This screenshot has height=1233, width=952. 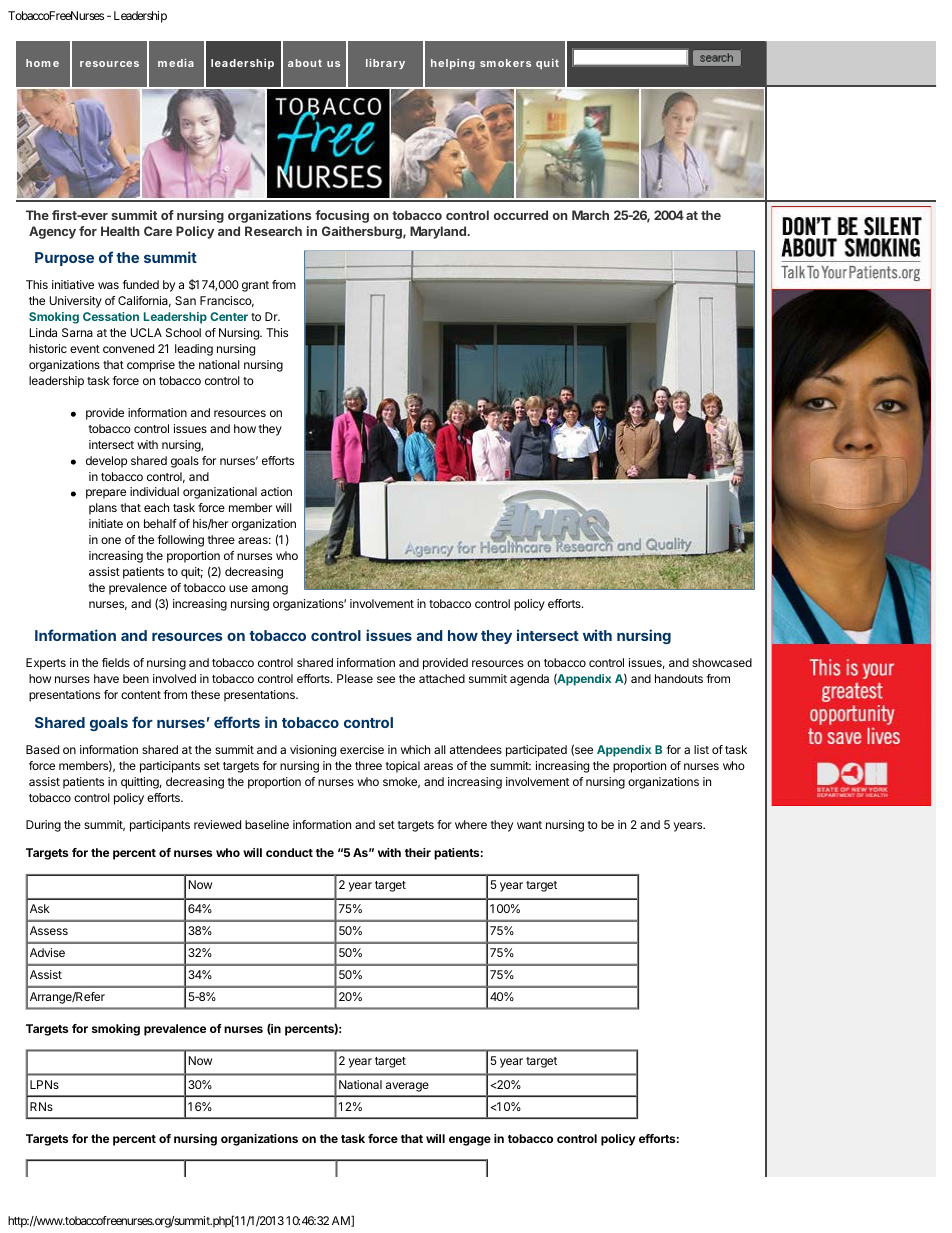 I want to click on average, so click(x=407, y=1087).
